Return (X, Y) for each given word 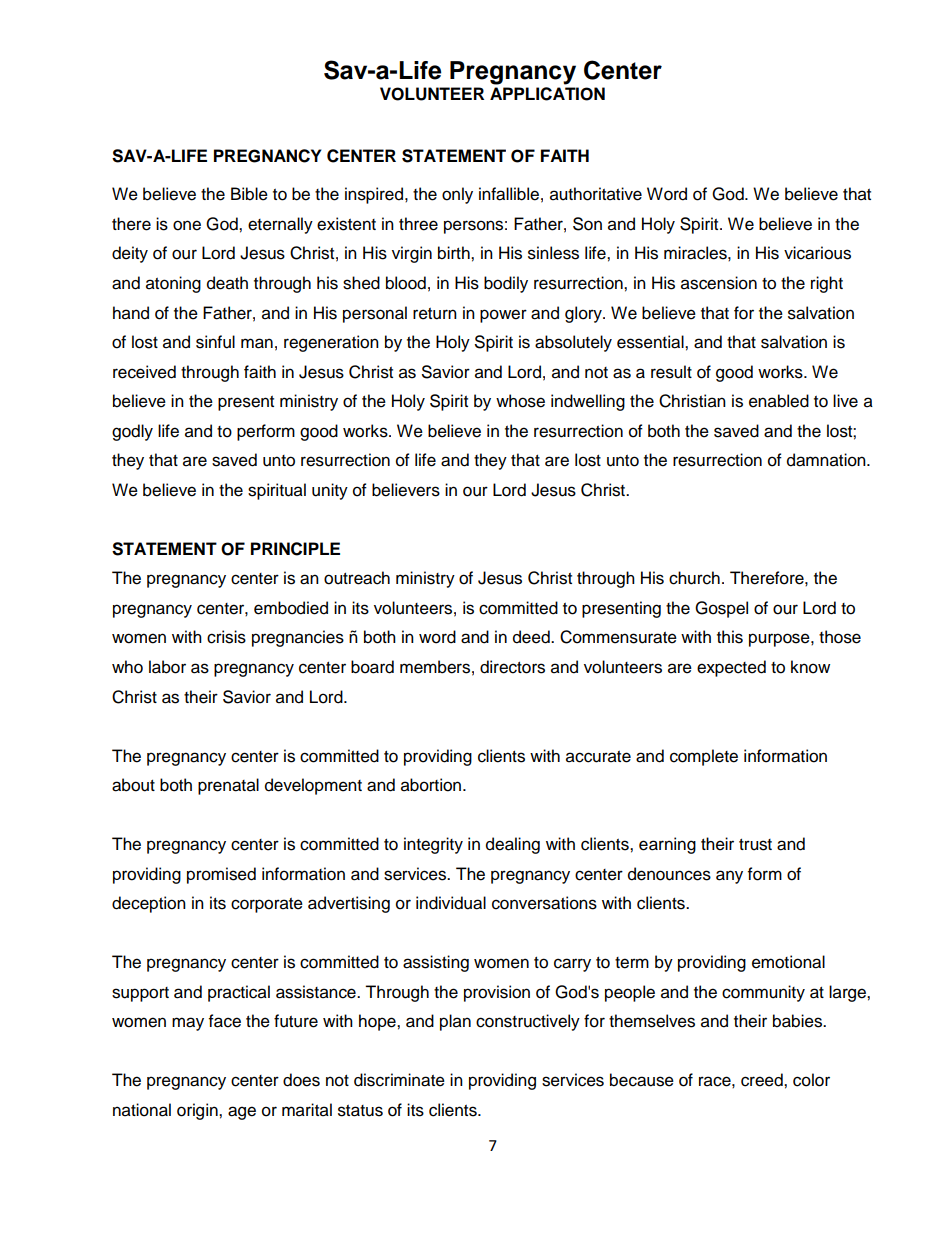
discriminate (399, 1080)
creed (763, 1080)
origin (198, 1111)
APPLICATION (547, 94)
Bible (249, 194)
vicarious (817, 253)
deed (532, 637)
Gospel (721, 609)
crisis (226, 637)
